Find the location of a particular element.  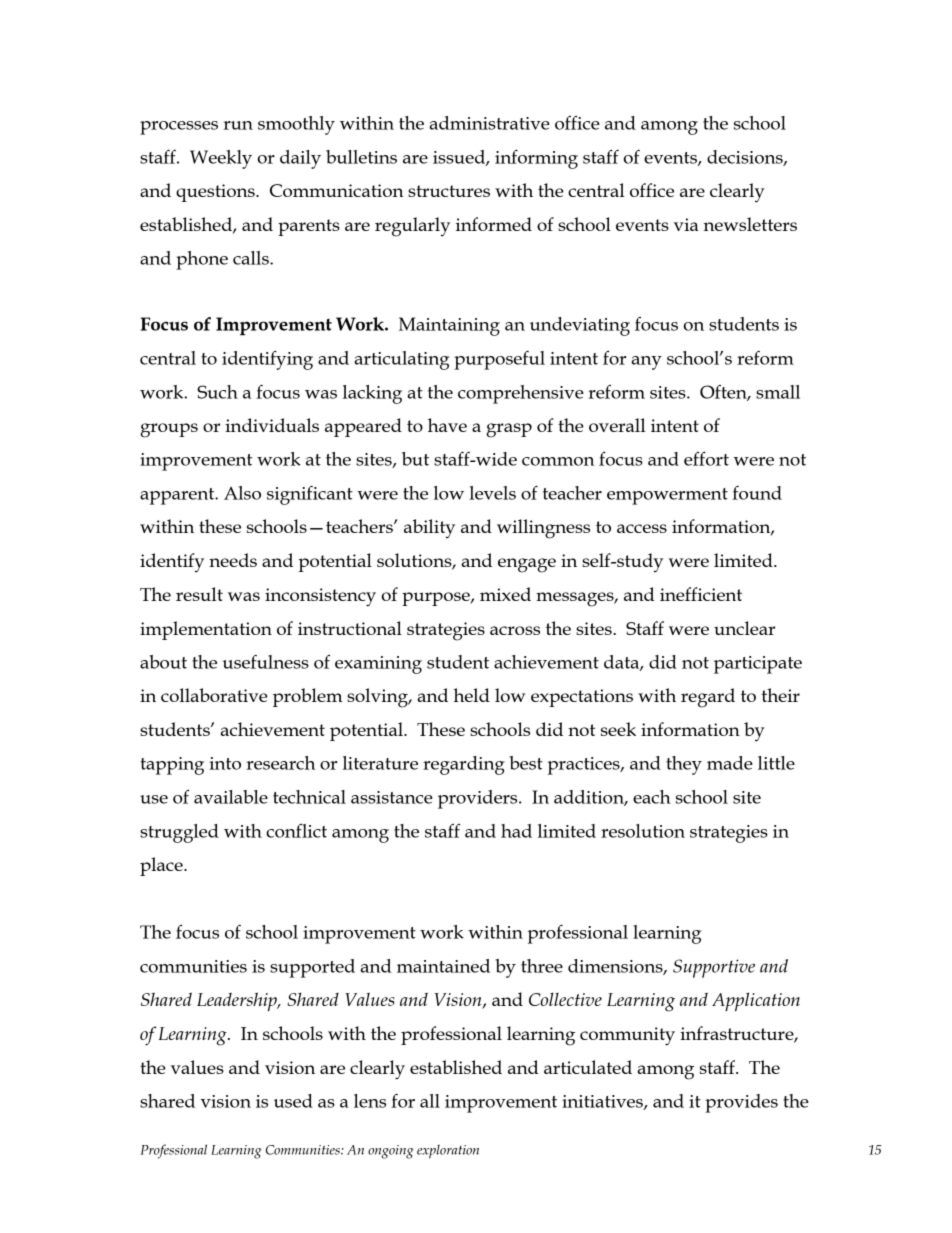

provides is located at coordinates (741, 1103).
